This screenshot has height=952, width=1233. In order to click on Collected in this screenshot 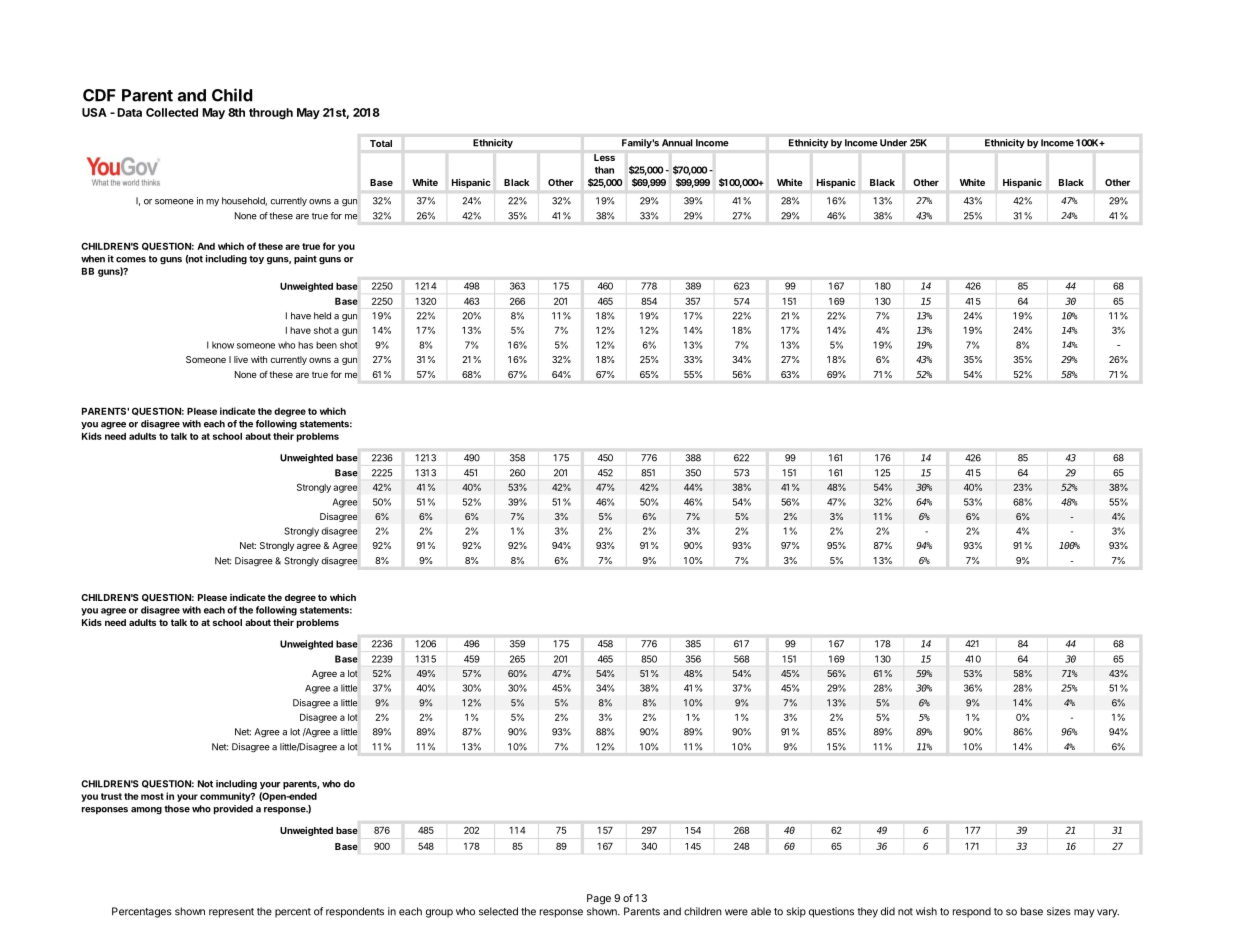, I will do `click(172, 112)`.
